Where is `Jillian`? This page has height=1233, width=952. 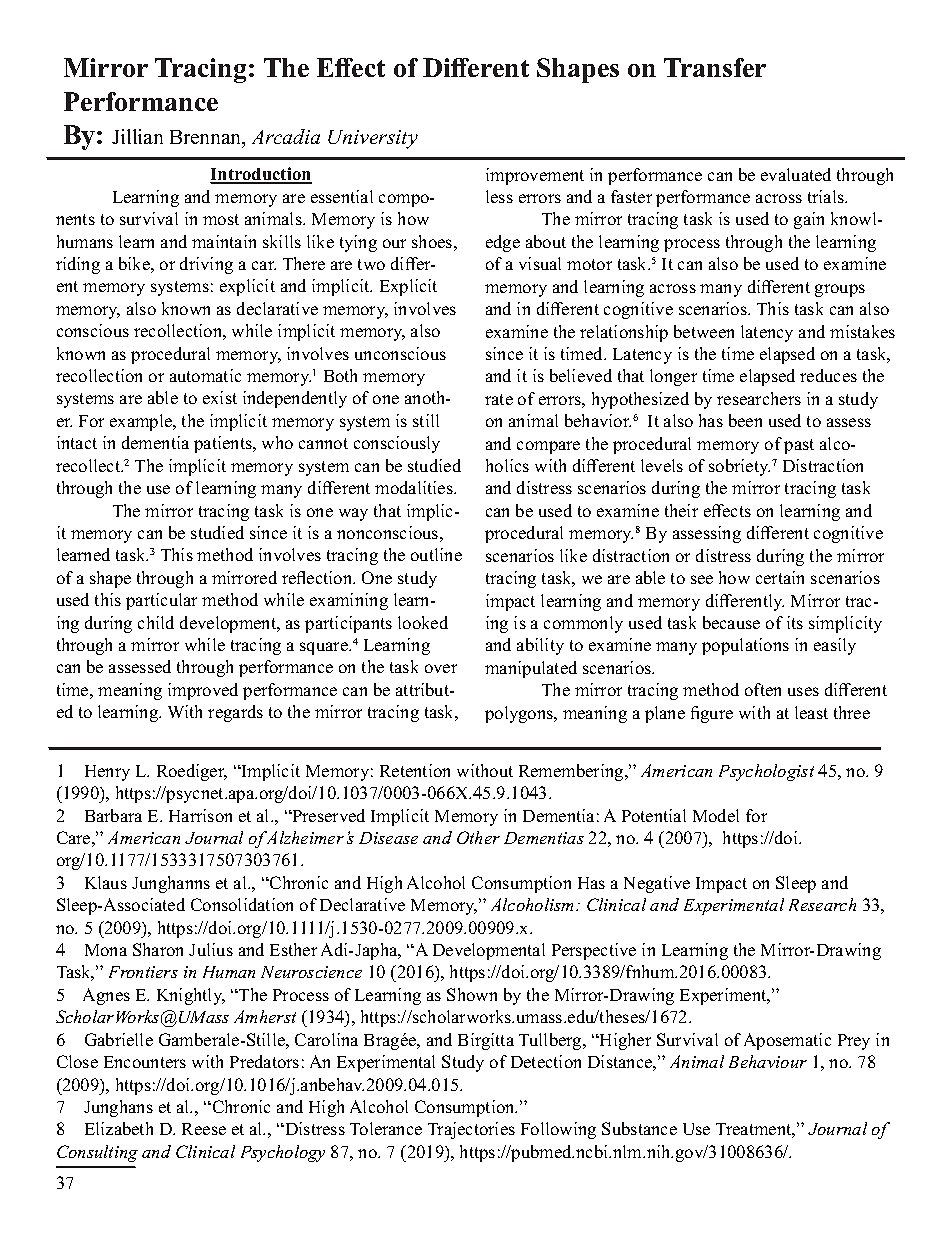
Jillian is located at coordinates (137, 136).
